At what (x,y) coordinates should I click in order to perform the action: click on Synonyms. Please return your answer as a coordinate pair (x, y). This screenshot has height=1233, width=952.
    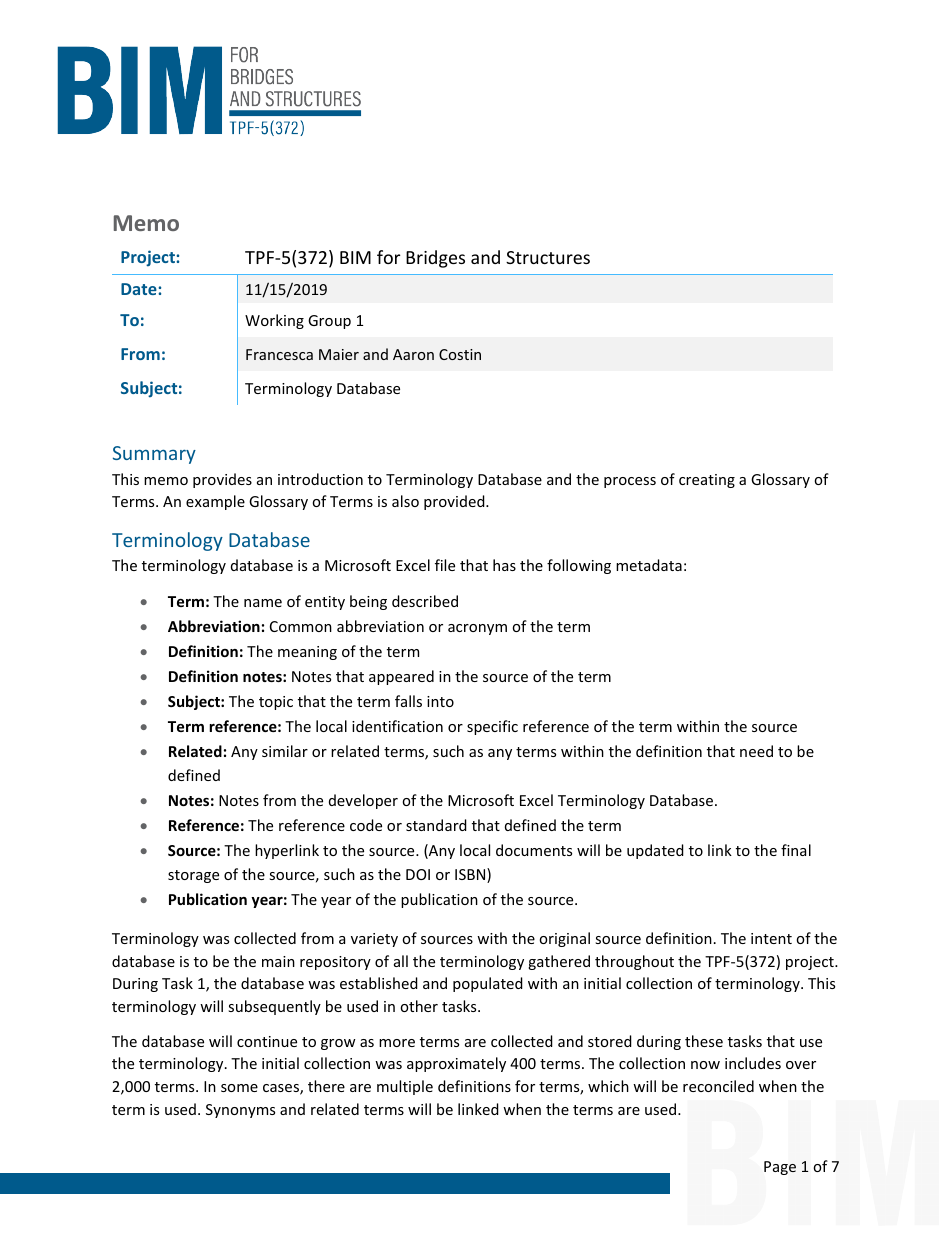
    Looking at the image, I should click on (240, 1111).
